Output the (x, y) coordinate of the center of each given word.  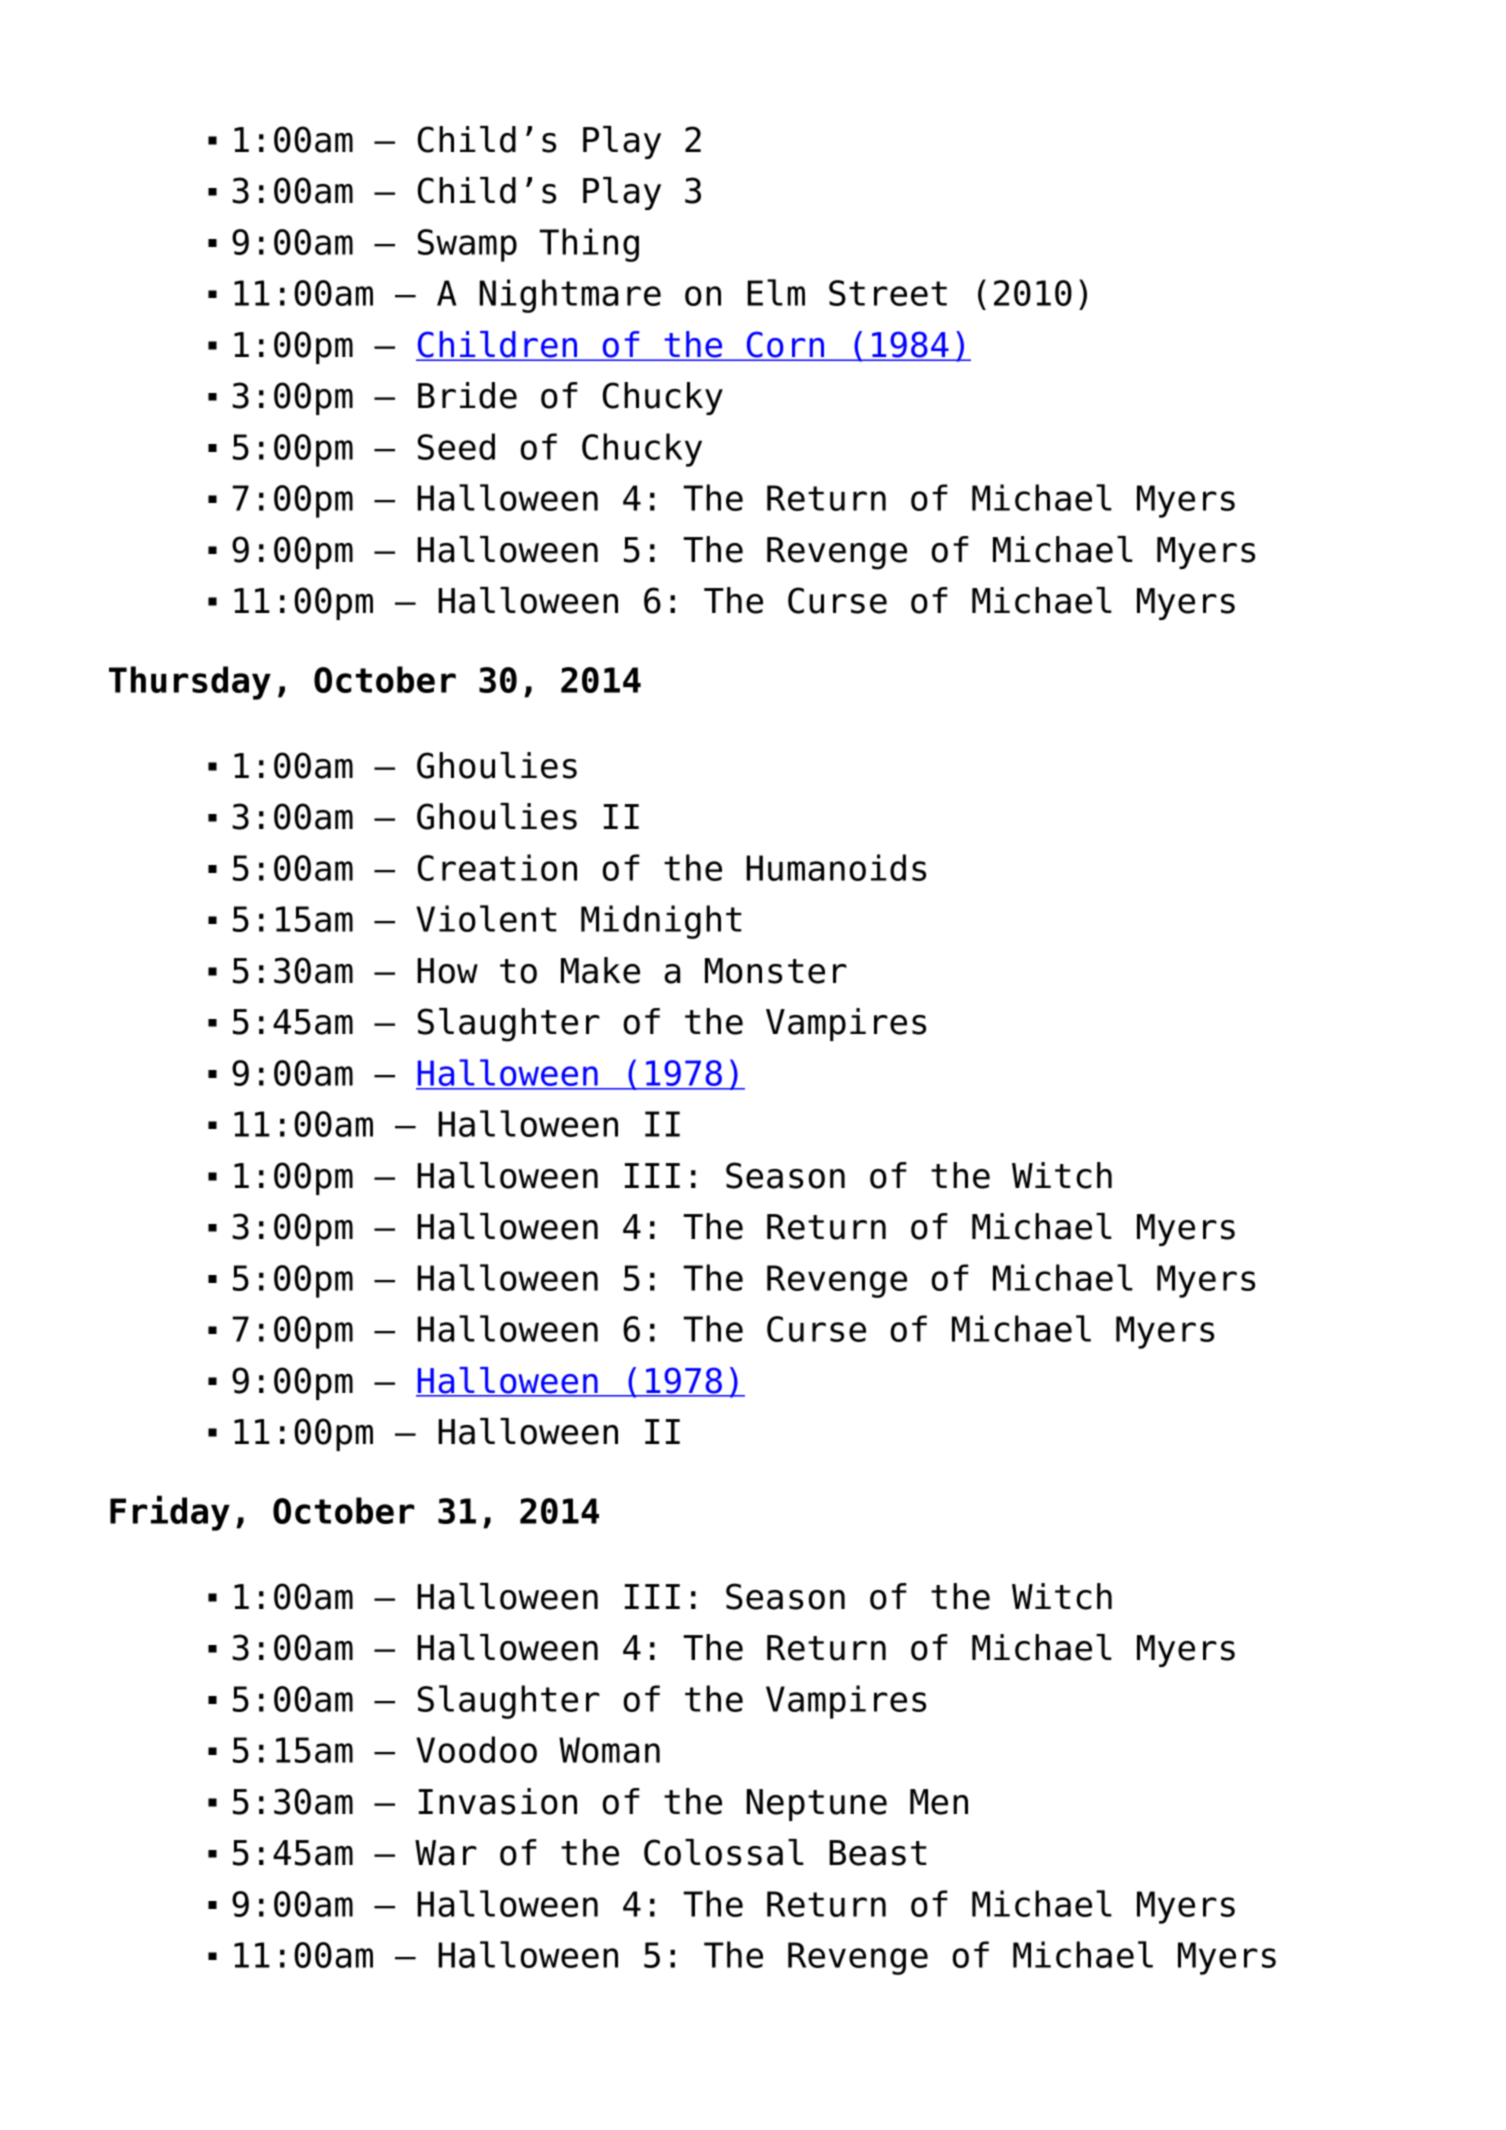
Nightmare (570, 296)
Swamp (467, 245)
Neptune (817, 1805)
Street (888, 293)
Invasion (498, 1801)
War (446, 1853)
